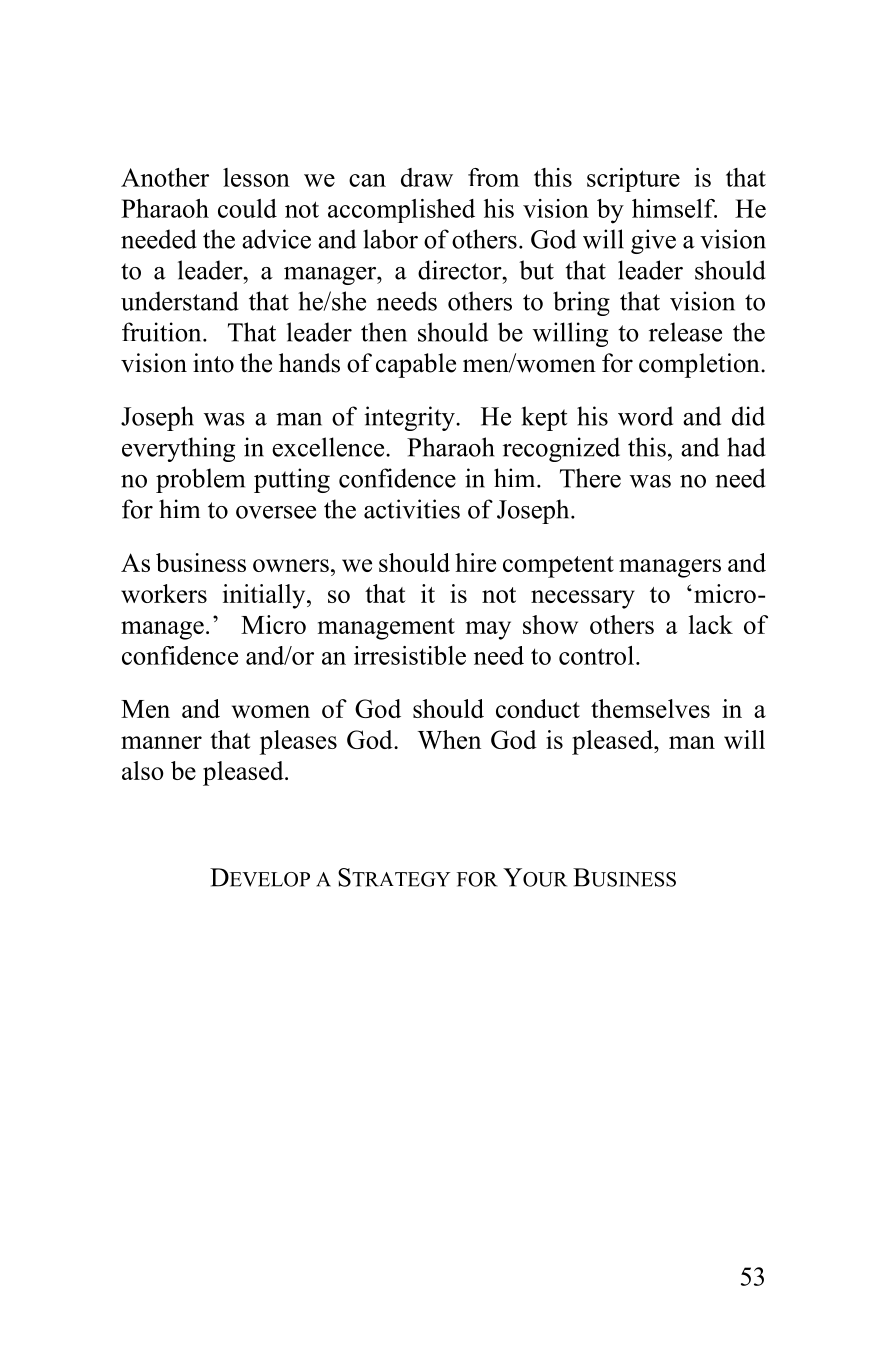 This screenshot has width=887, height=1372. What do you see at coordinates (427, 177) in the screenshot?
I see `draw` at bounding box center [427, 177].
